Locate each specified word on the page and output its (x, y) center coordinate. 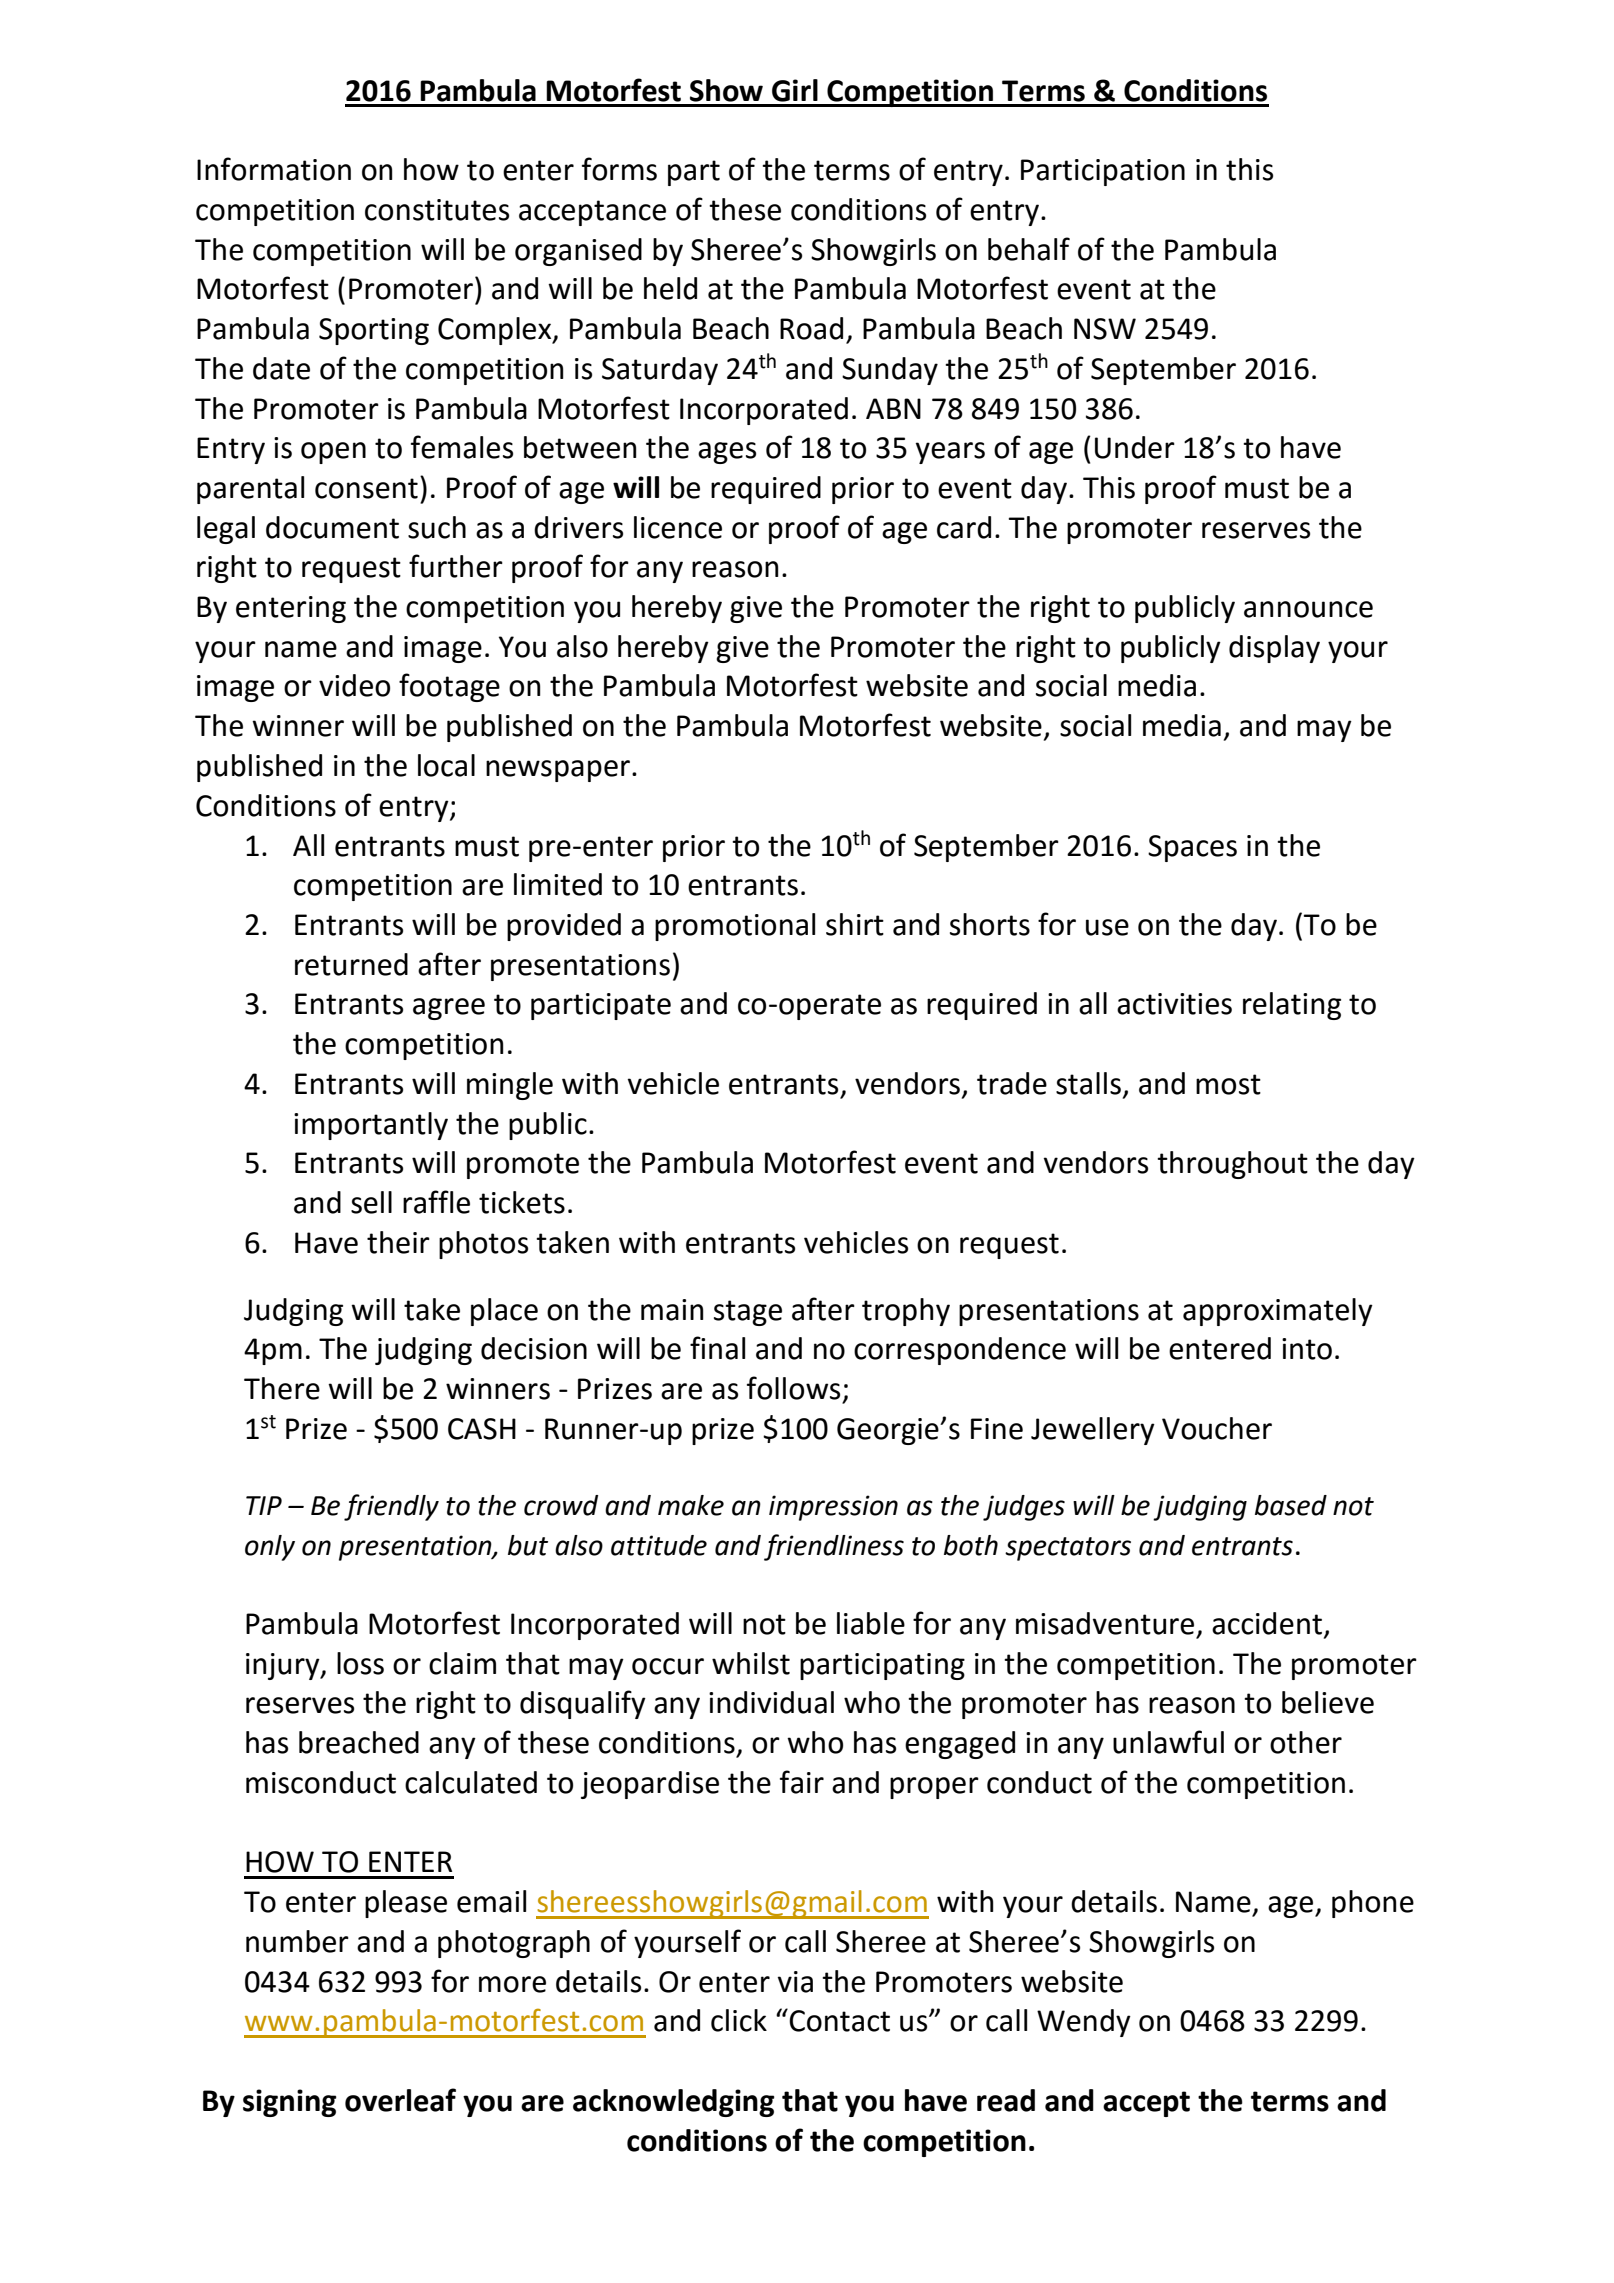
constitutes (437, 210)
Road (811, 328)
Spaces (1192, 848)
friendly (391, 1507)
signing (290, 2103)
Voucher (1217, 1428)
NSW (1105, 329)
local (446, 765)
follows (793, 1388)
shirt (855, 924)
